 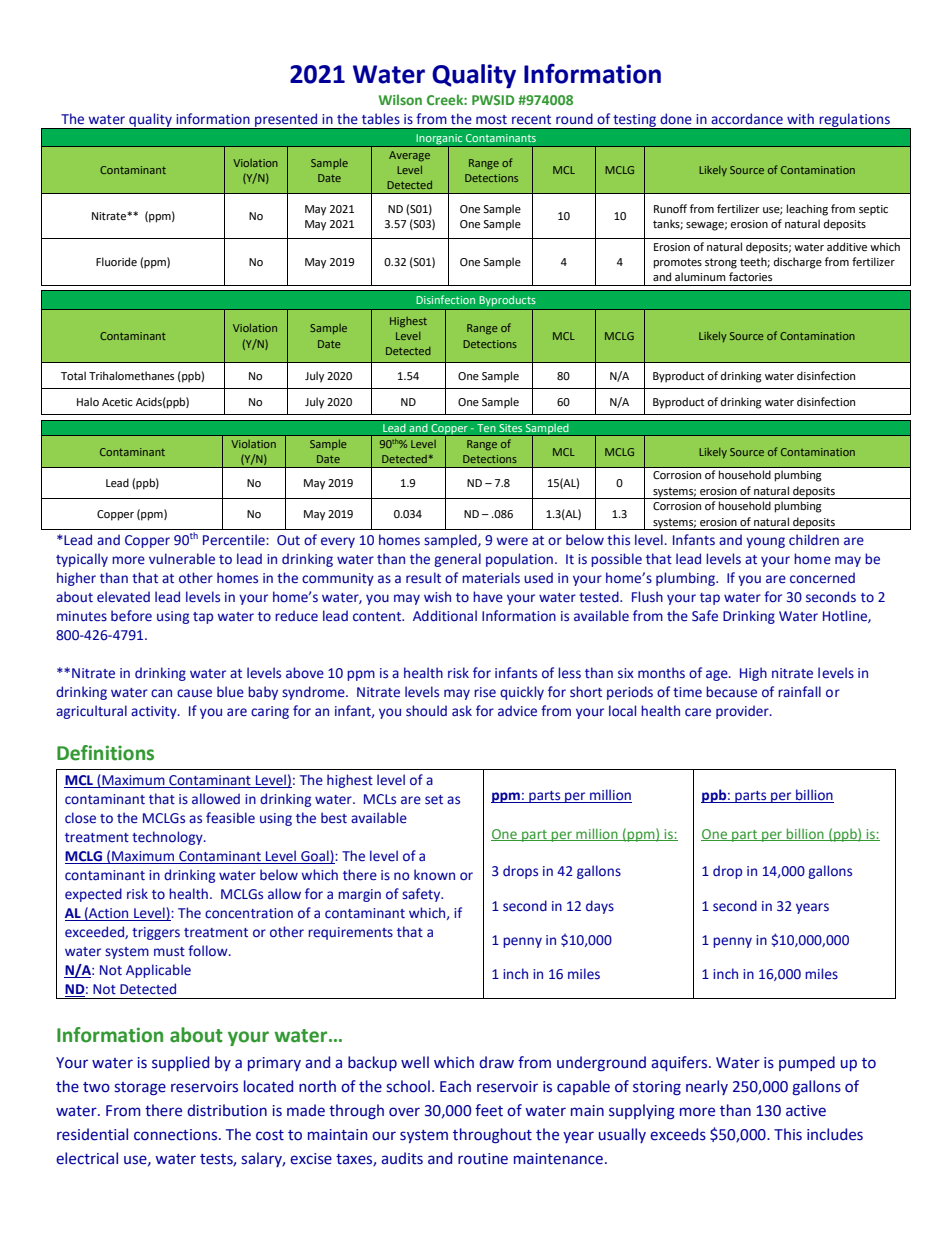 I want to click on most, so click(x=491, y=120).
